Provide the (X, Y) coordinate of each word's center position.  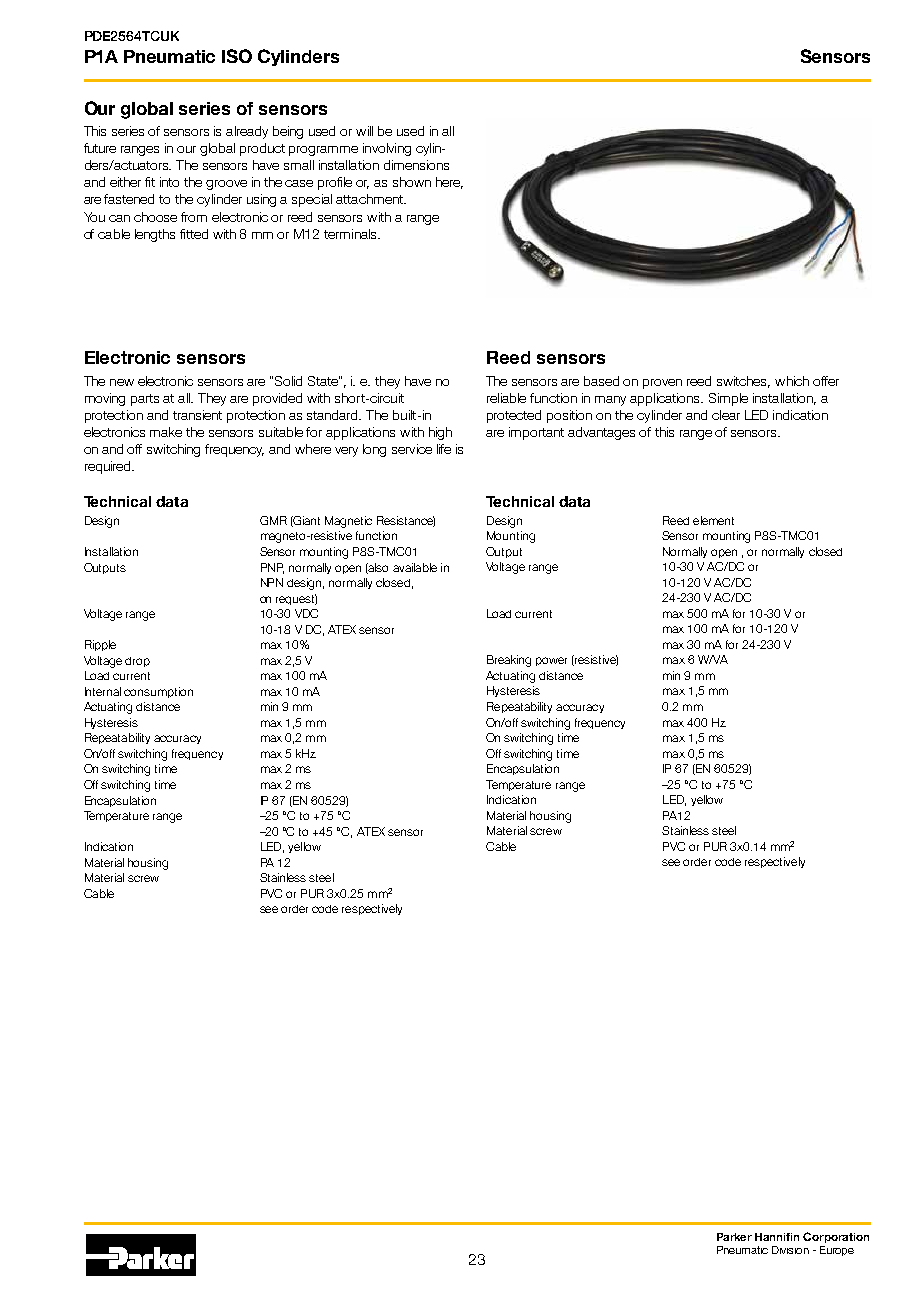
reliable (506, 398)
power (551, 661)
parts (145, 400)
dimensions (416, 165)
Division (790, 1250)
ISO (237, 56)
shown (412, 182)
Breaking (509, 661)
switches (743, 382)
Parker (734, 1237)
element (713, 520)
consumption (158, 692)
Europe (837, 1251)
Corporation (836, 1237)
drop (137, 662)
